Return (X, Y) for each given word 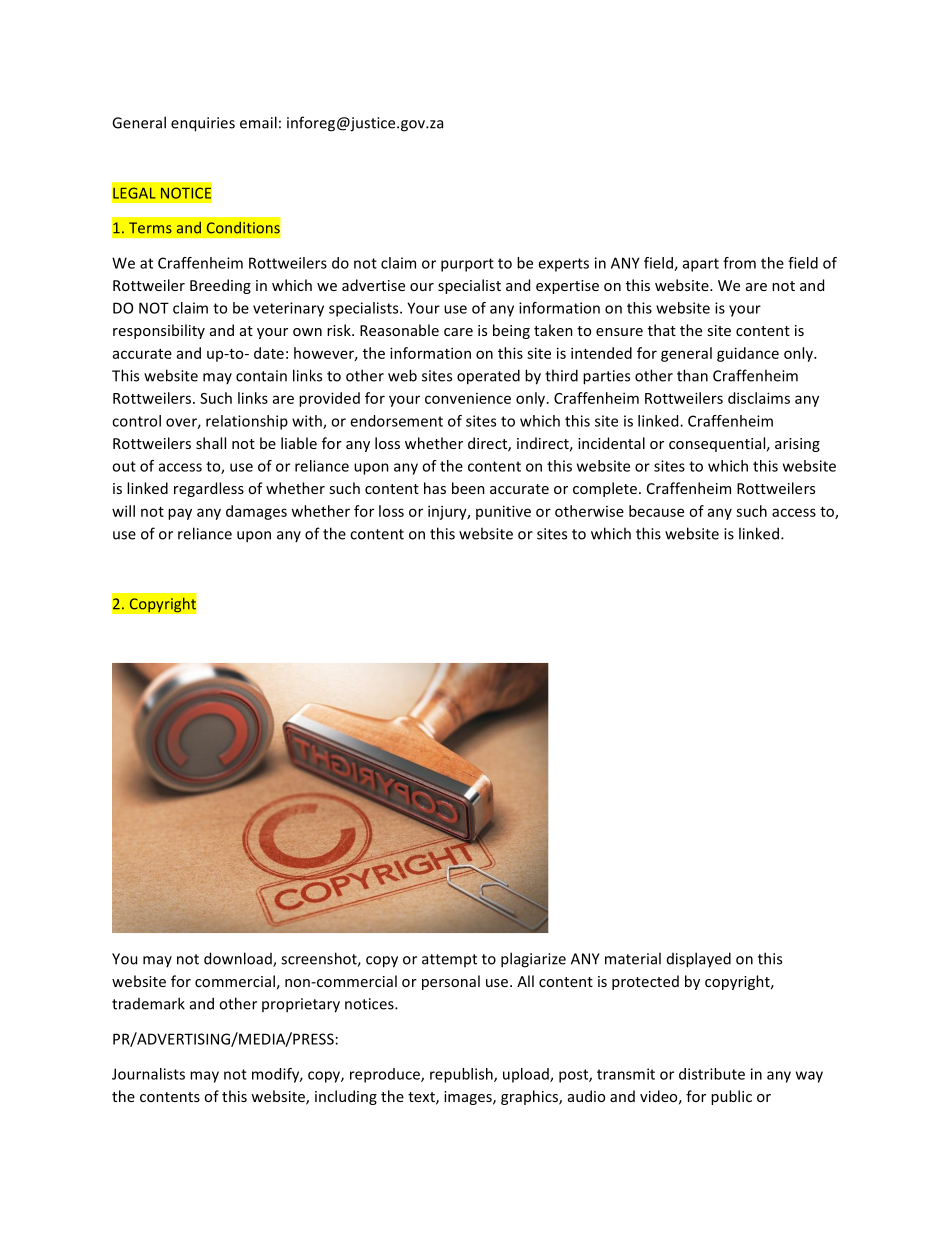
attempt (449, 960)
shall (211, 443)
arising (797, 445)
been (468, 488)
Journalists (148, 1074)
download (239, 959)
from (739, 263)
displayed (699, 960)
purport (467, 265)
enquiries (203, 124)
